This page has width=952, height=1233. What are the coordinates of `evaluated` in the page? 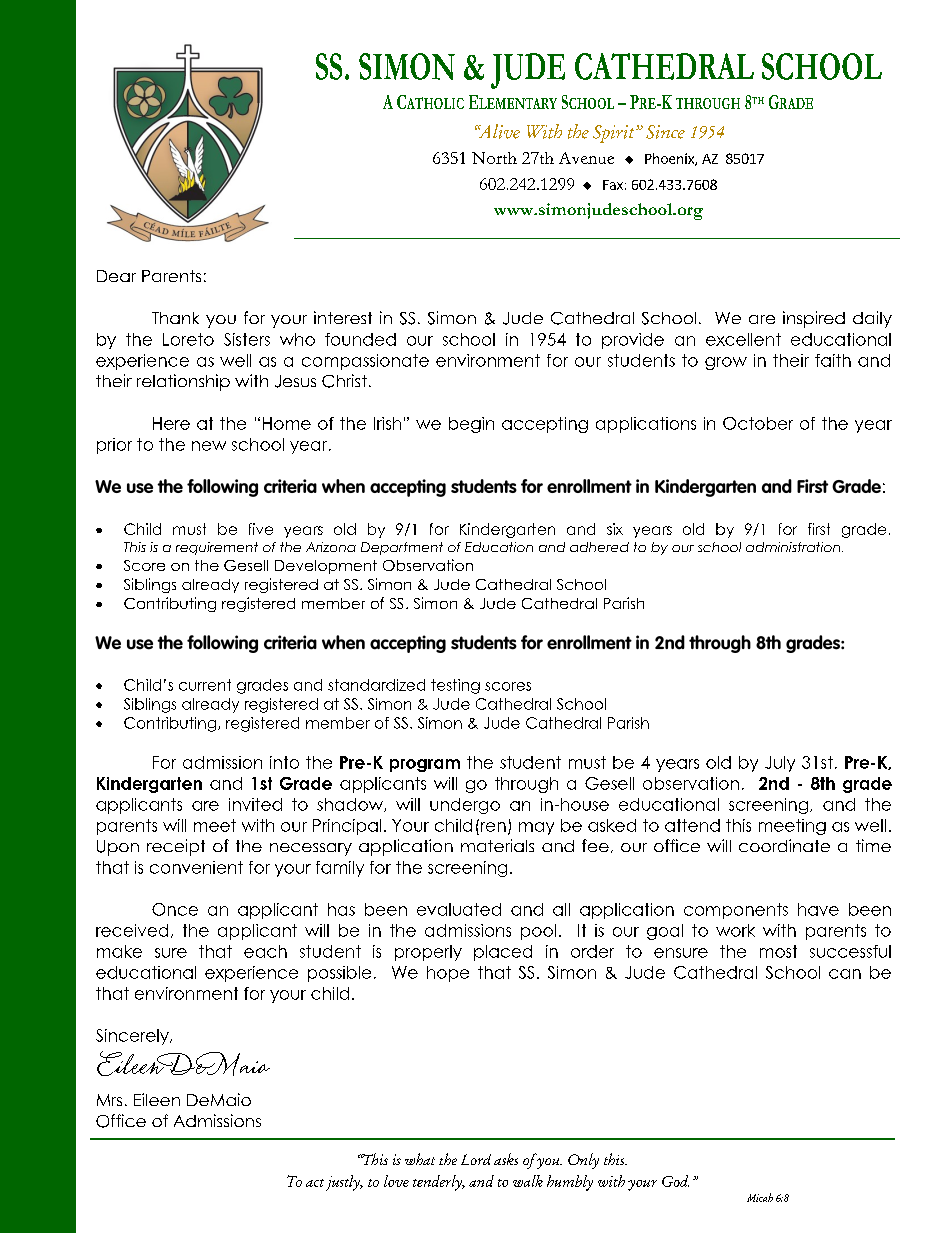 It's located at (459, 909).
